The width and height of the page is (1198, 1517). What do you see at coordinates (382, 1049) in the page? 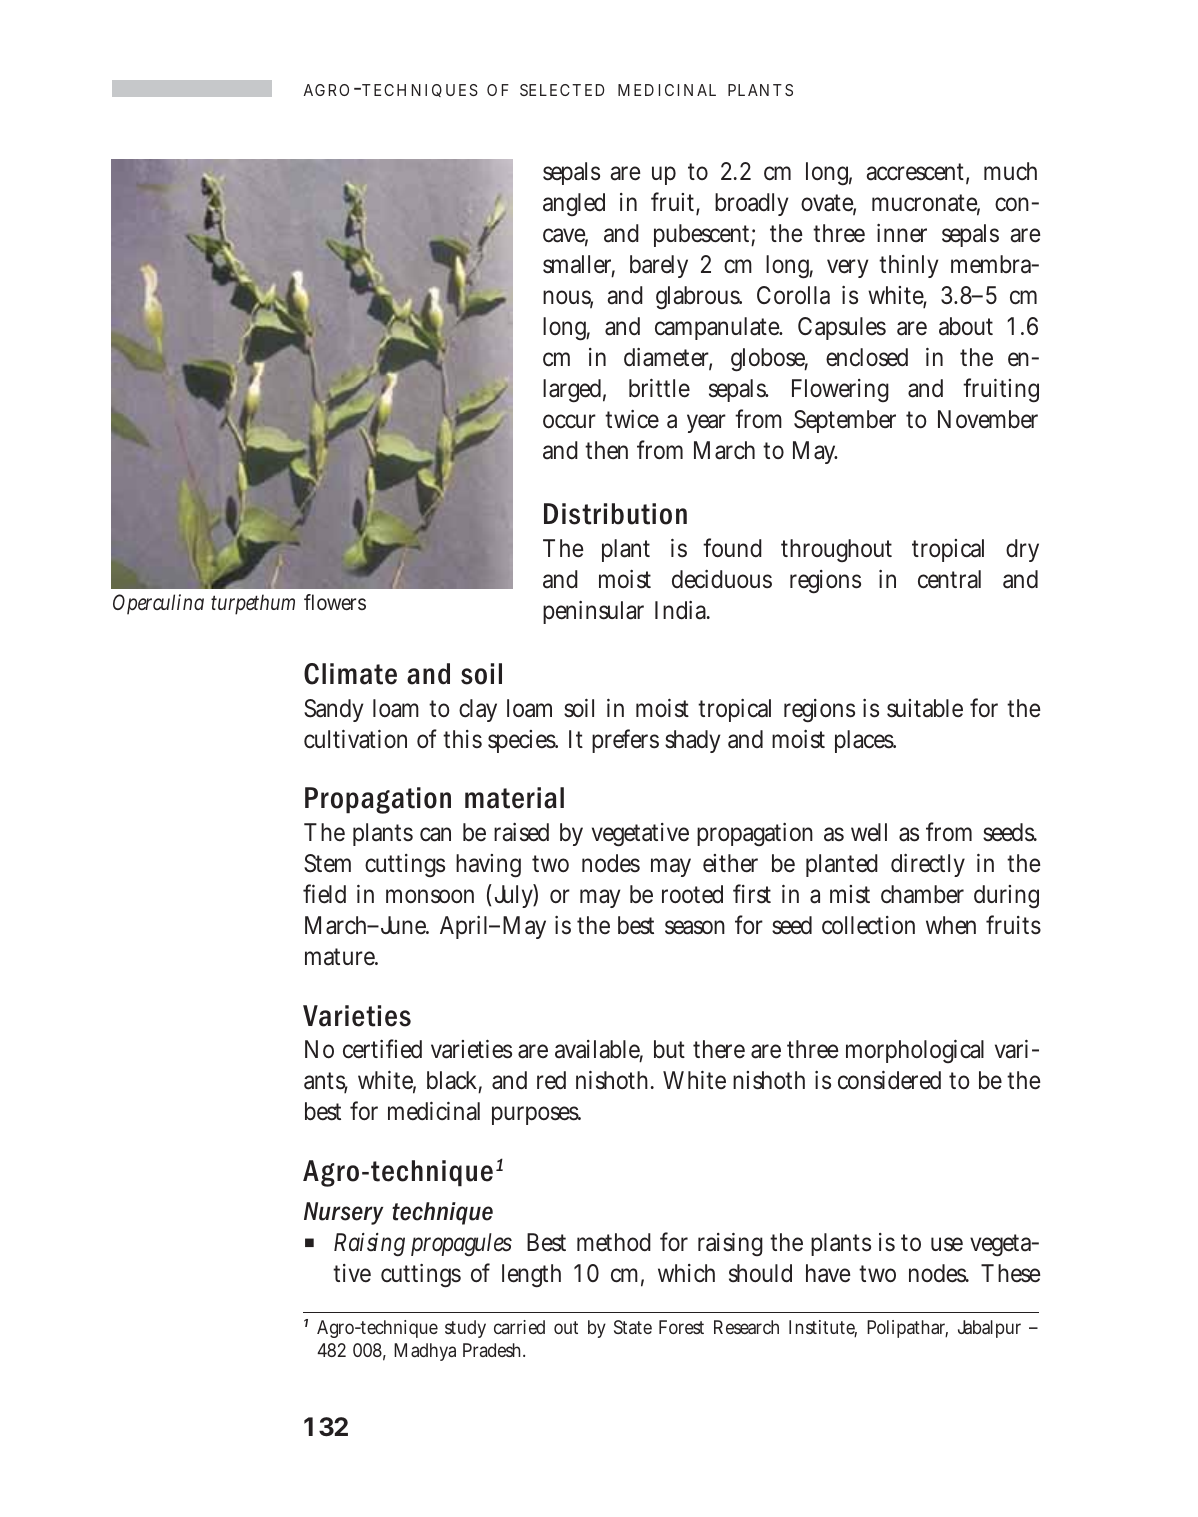
I see `certified` at bounding box center [382, 1049].
